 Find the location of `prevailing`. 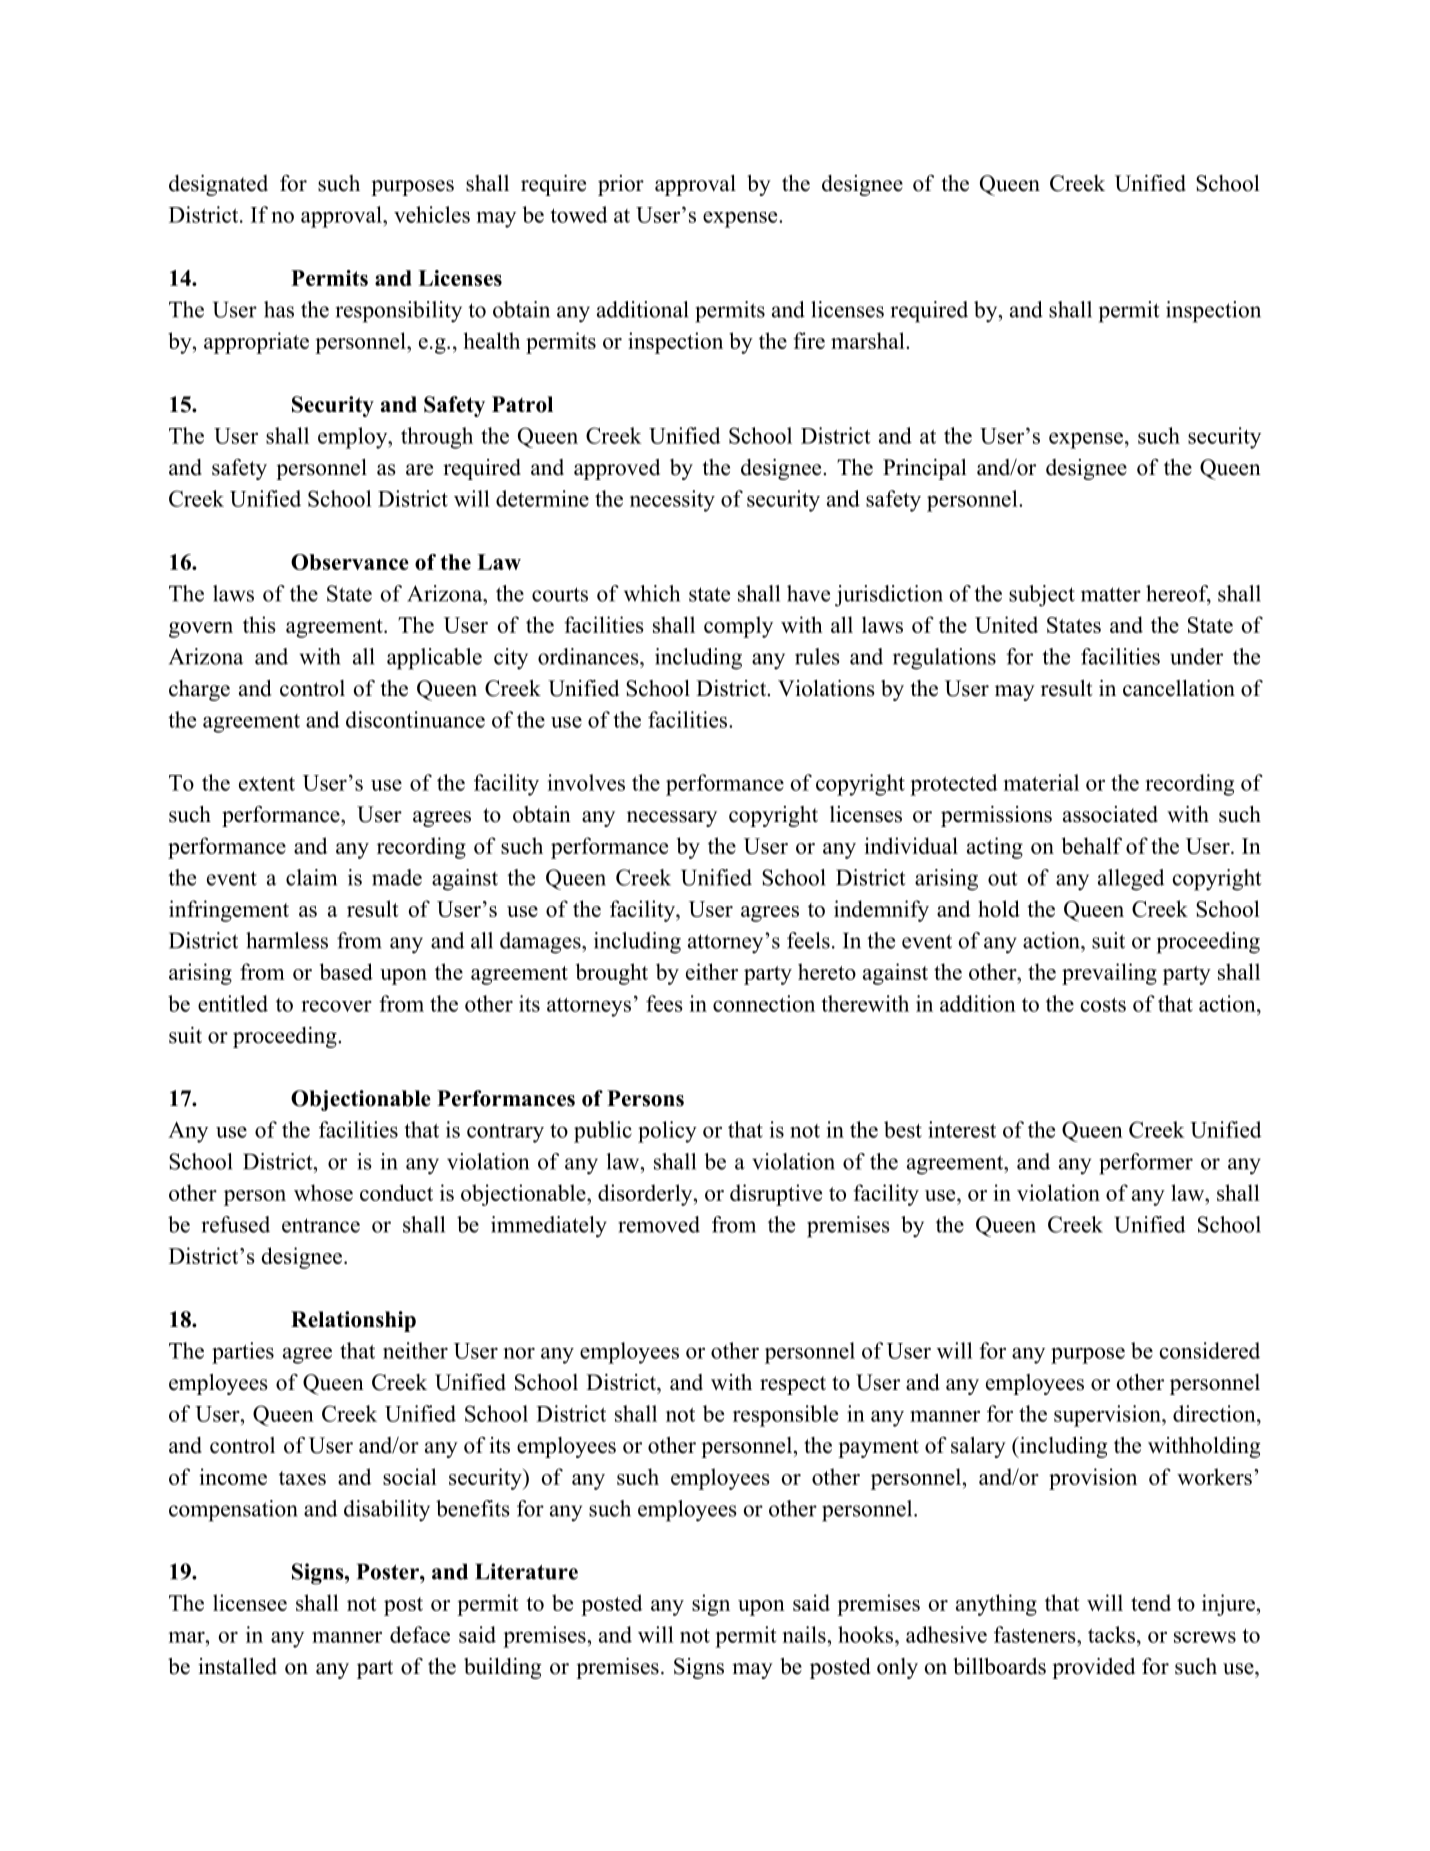

prevailing is located at coordinates (1109, 974).
